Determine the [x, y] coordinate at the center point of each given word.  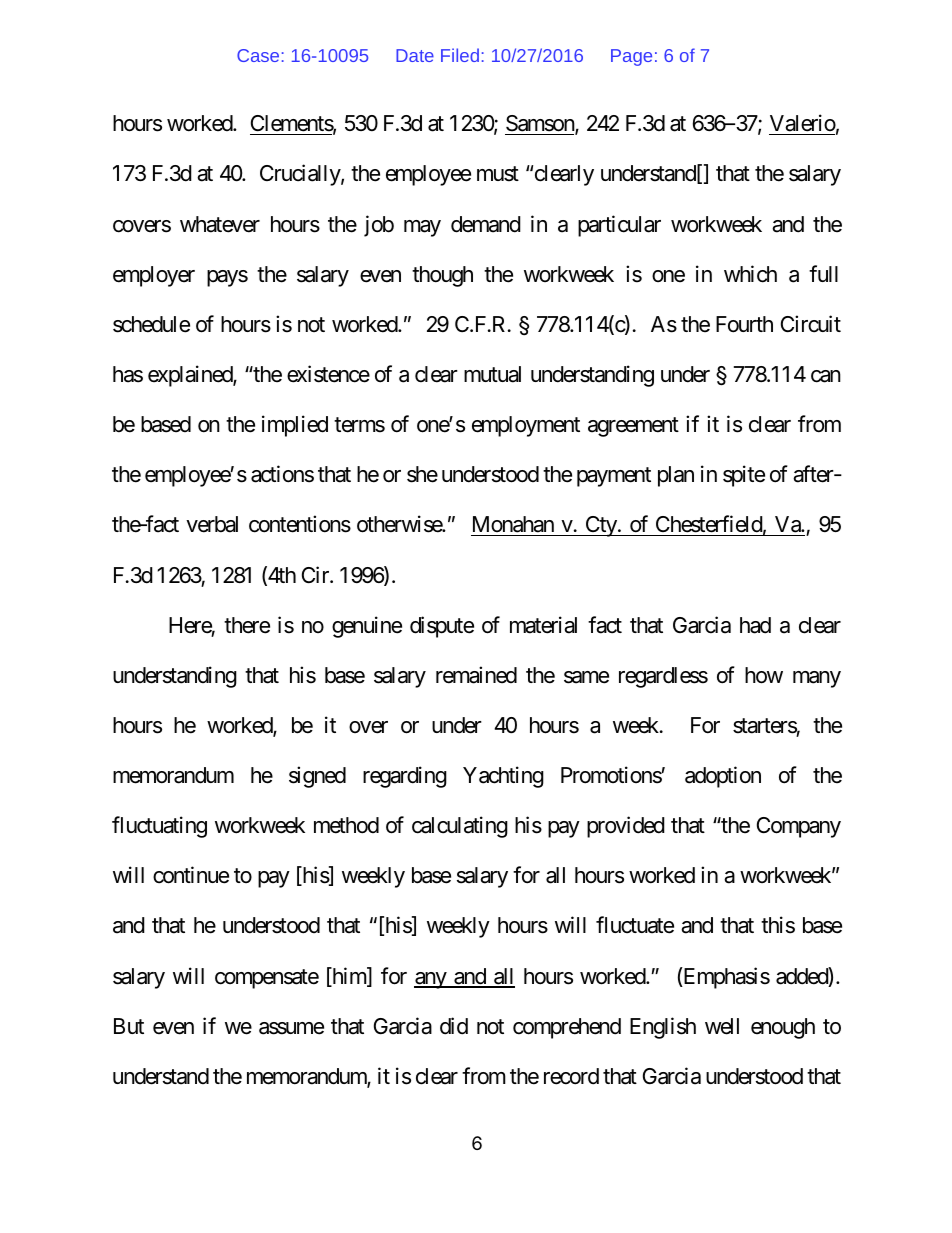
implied [295, 426]
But [129, 1026]
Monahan [513, 526]
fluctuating [159, 827]
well [722, 1026]
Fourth [744, 324]
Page [631, 57]
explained [191, 376]
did [454, 1026]
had [755, 625]
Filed [460, 55]
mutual [492, 374]
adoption [723, 777]
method [346, 825]
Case [258, 55]
